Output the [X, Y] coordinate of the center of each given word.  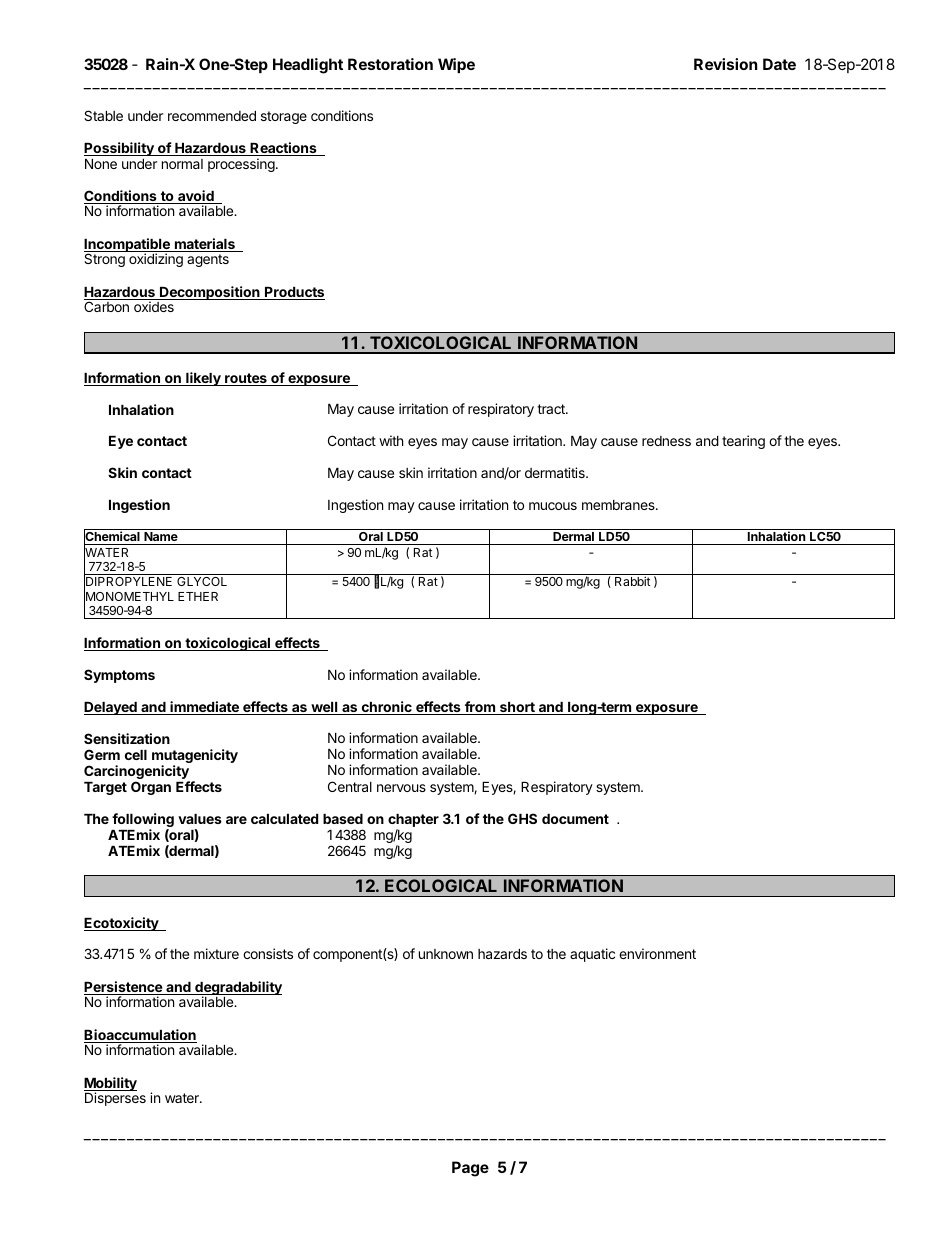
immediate [204, 708]
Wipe [456, 65]
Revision [726, 64]
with [391, 440]
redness [666, 441]
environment [657, 953]
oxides [154, 306]
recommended [212, 116]
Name [161, 538]
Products [294, 293]
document [575, 819]
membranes [619, 505]
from [479, 708]
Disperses [115, 1099]
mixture [216, 953]
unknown [446, 954]
